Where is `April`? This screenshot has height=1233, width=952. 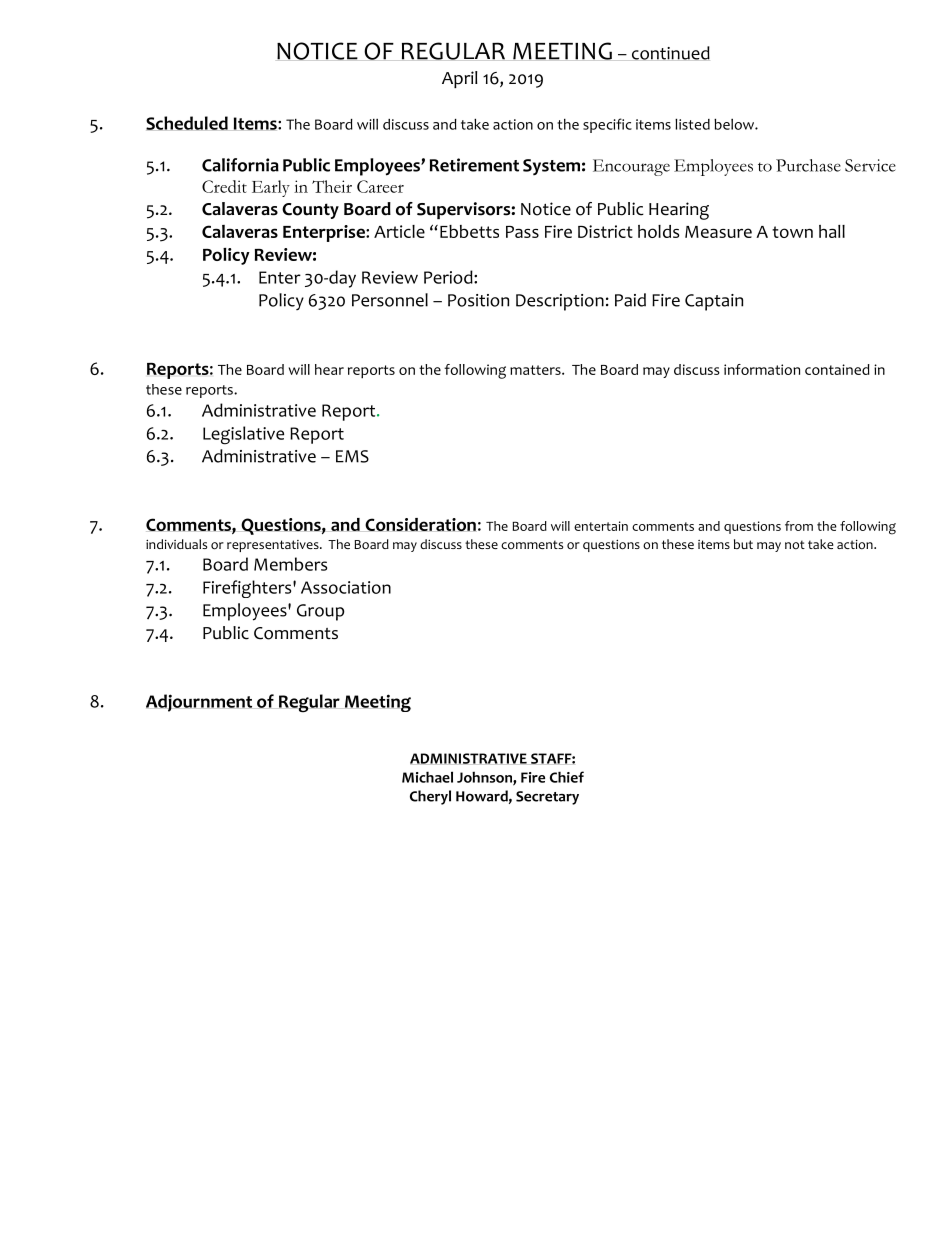 April is located at coordinates (460, 79).
